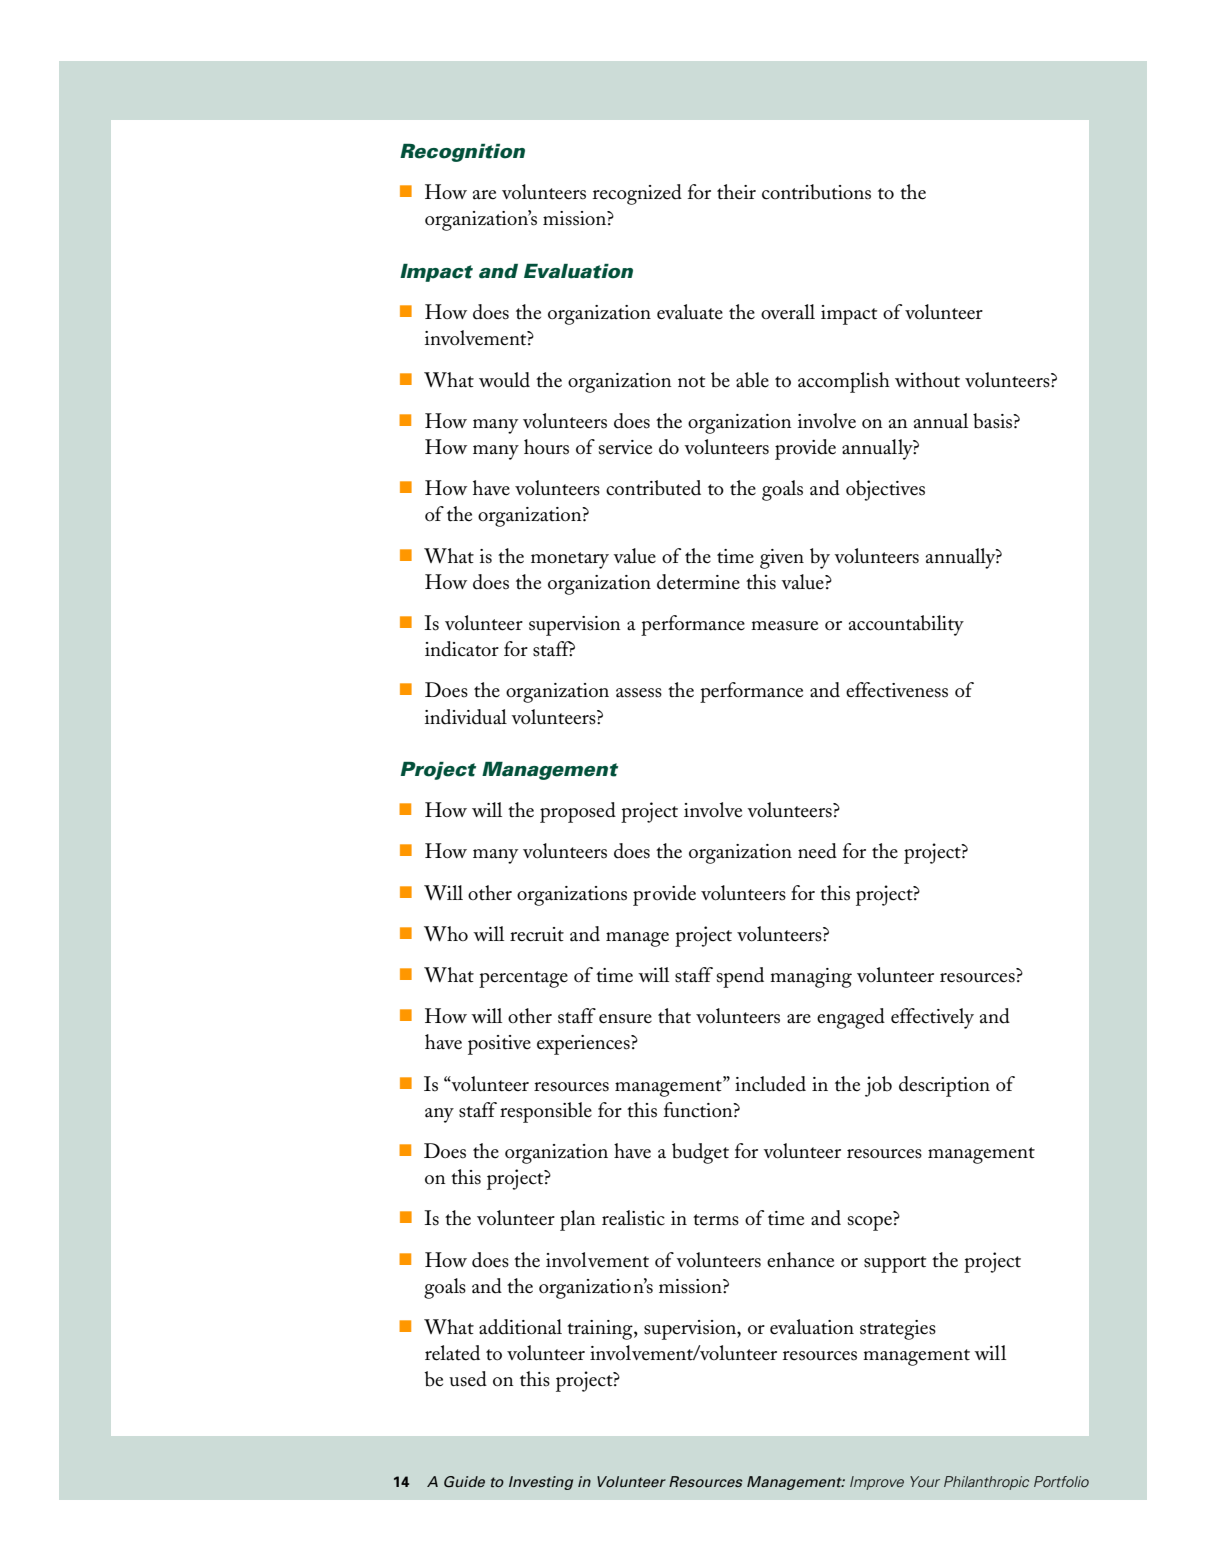  Describe the element at coordinates (736, 192) in the document. I see `their` at that location.
